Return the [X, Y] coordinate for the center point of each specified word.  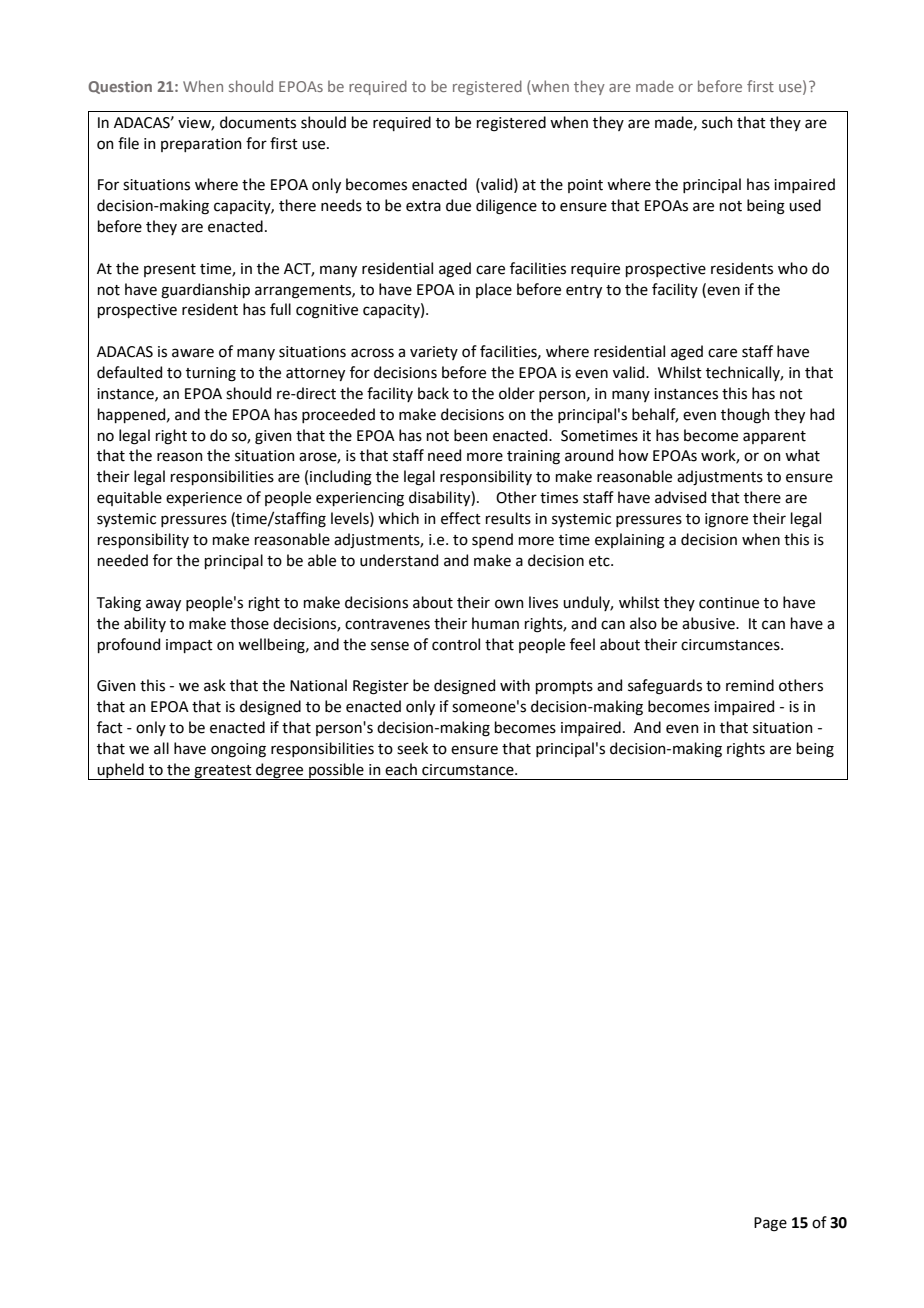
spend [492, 540]
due [458, 205]
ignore [726, 520]
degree [280, 771]
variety [434, 353]
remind [750, 685]
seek [412, 748]
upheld [120, 771]
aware [193, 353]
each [401, 769]
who [793, 268]
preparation [201, 145]
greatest [223, 772]
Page [770, 1224]
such [717, 122]
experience [204, 499]
